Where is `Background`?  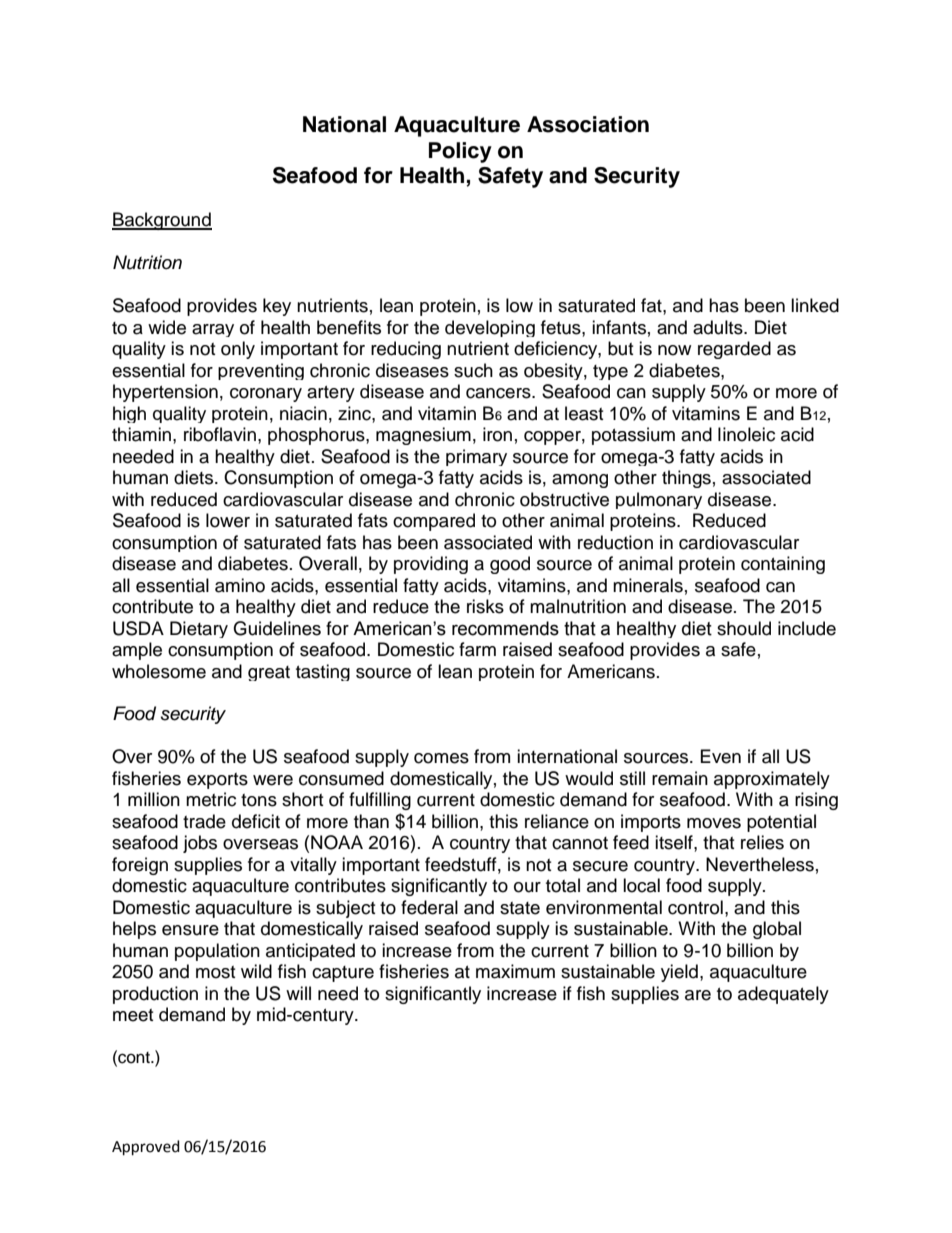 Background is located at coordinates (162, 221).
